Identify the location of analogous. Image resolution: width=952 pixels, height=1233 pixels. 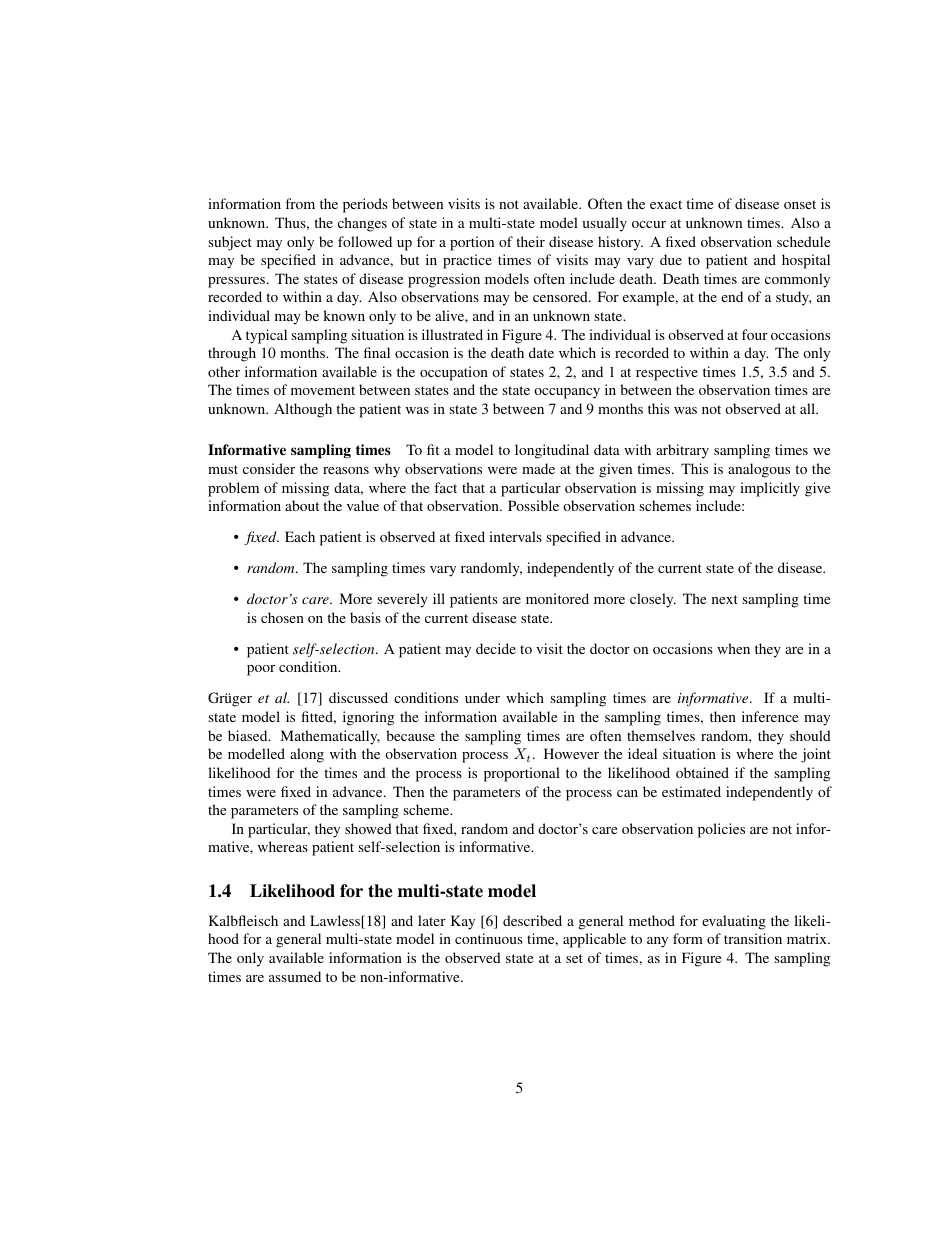
(759, 470).
